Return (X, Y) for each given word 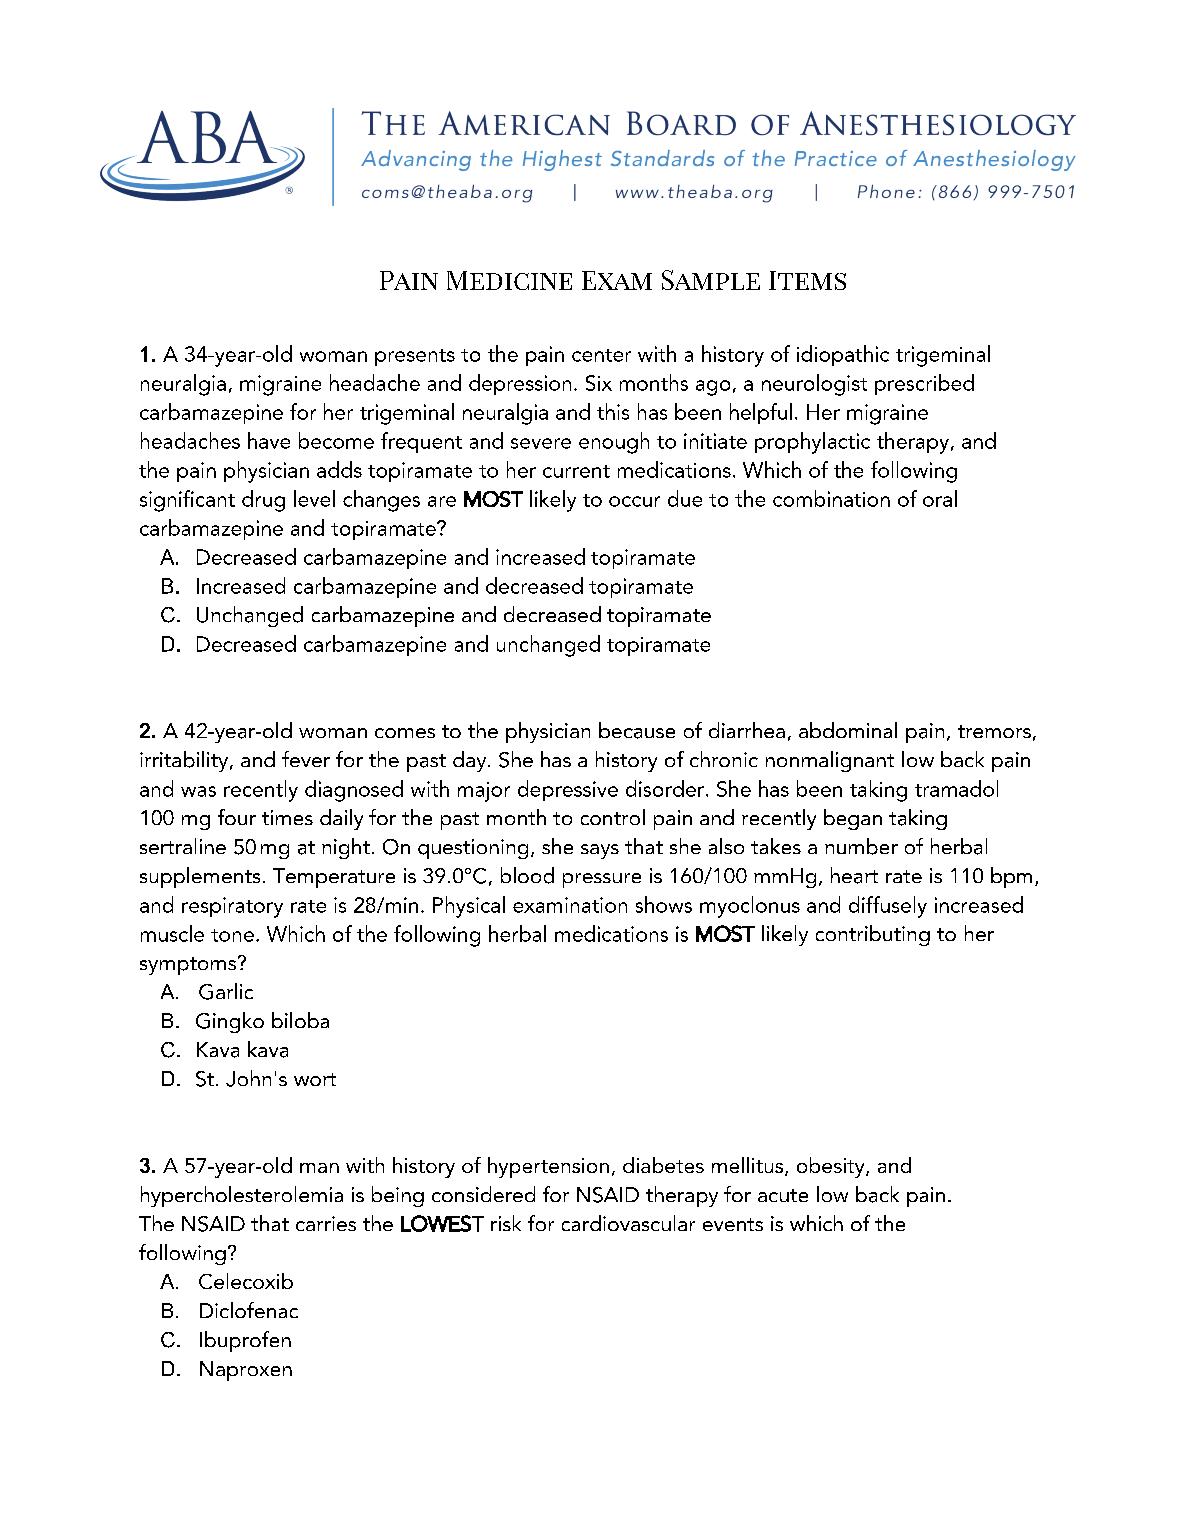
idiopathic (843, 355)
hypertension (548, 1167)
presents (415, 357)
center (601, 355)
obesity (832, 1167)
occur (634, 501)
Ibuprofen (245, 1341)
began (853, 819)
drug (263, 501)
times (287, 817)
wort (315, 1079)
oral (940, 498)
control (613, 817)
